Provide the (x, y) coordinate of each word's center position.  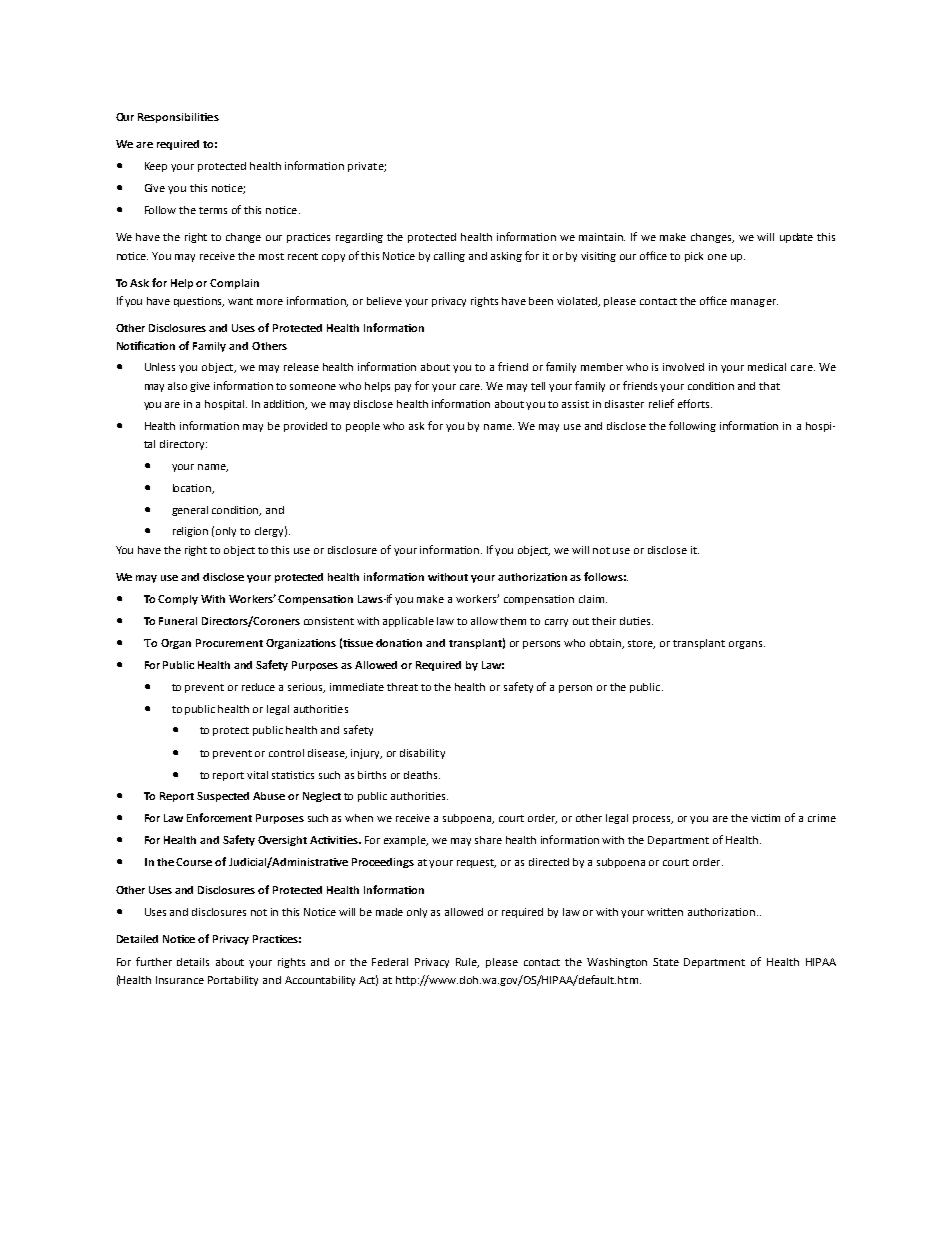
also (177, 386)
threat (402, 687)
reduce (258, 687)
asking (506, 257)
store (641, 644)
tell (538, 386)
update (796, 238)
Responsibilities (178, 118)
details (193, 962)
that (769, 386)
